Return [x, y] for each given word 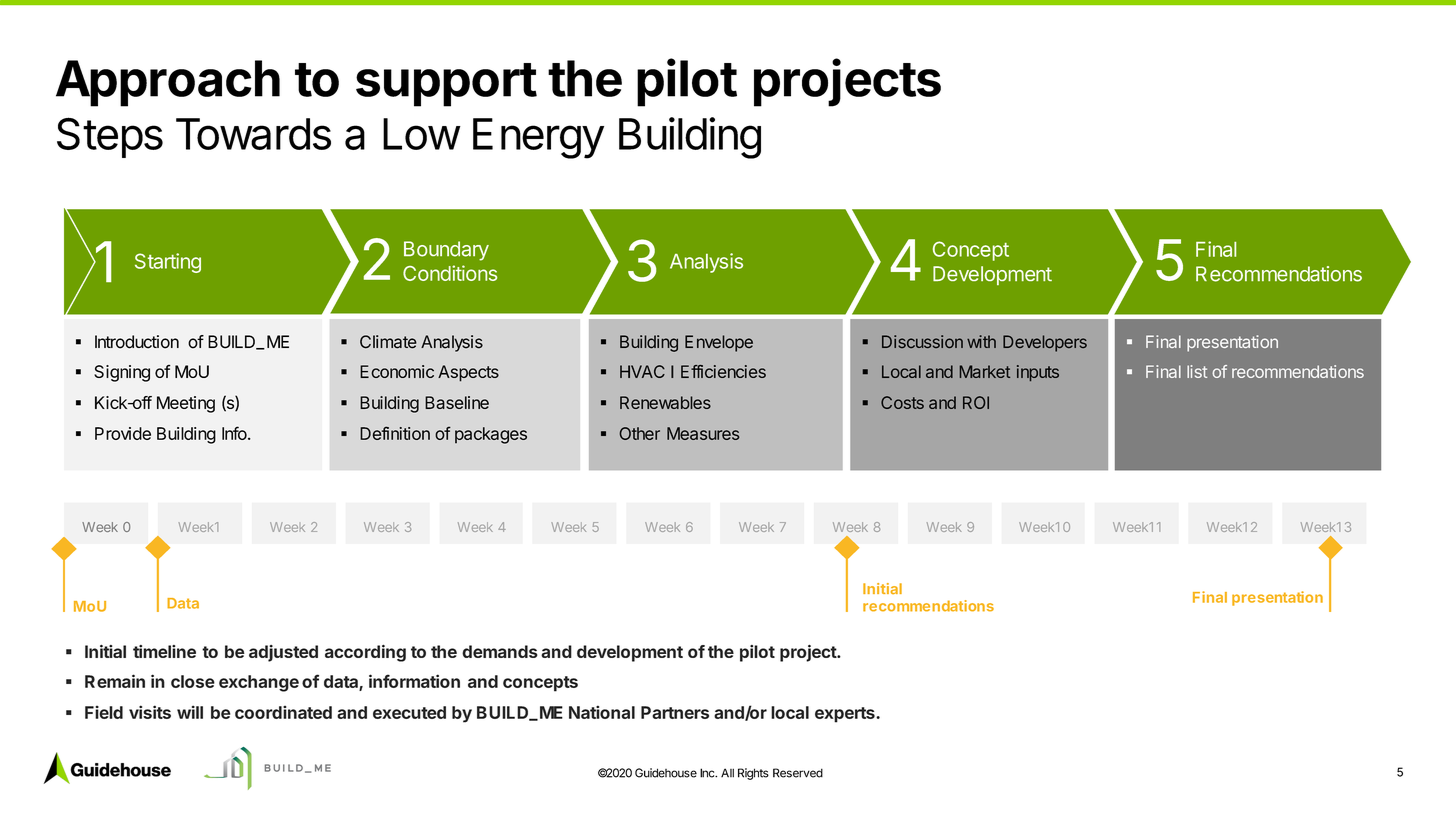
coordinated [283, 712]
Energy [538, 138]
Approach [168, 83]
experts [846, 715]
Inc [708, 773]
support [446, 85]
